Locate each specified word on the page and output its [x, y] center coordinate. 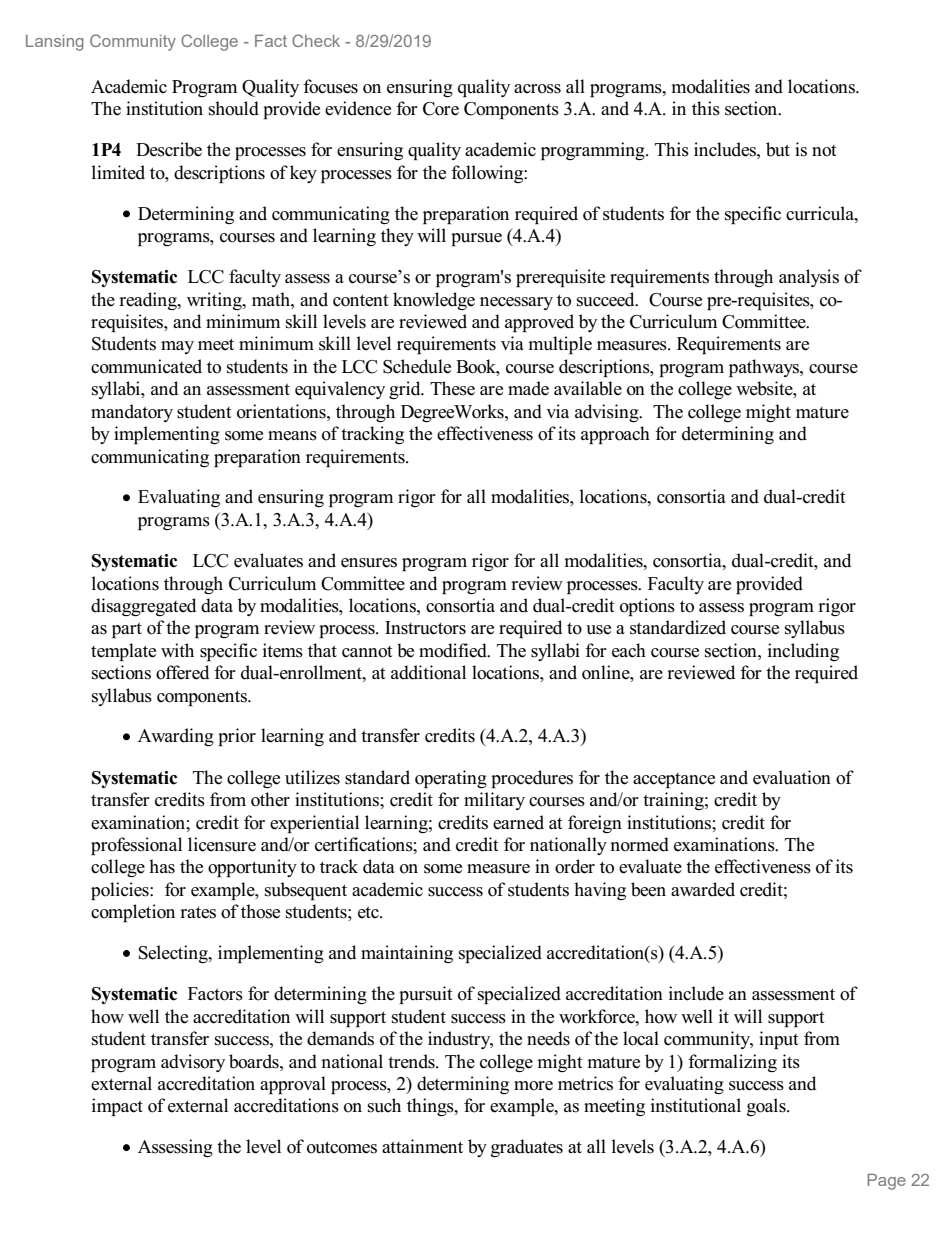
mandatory [132, 413]
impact [117, 1107]
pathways [765, 368]
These [452, 388]
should [234, 108]
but [778, 149]
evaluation [792, 777]
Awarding [176, 737]
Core [441, 109]
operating [451, 779]
